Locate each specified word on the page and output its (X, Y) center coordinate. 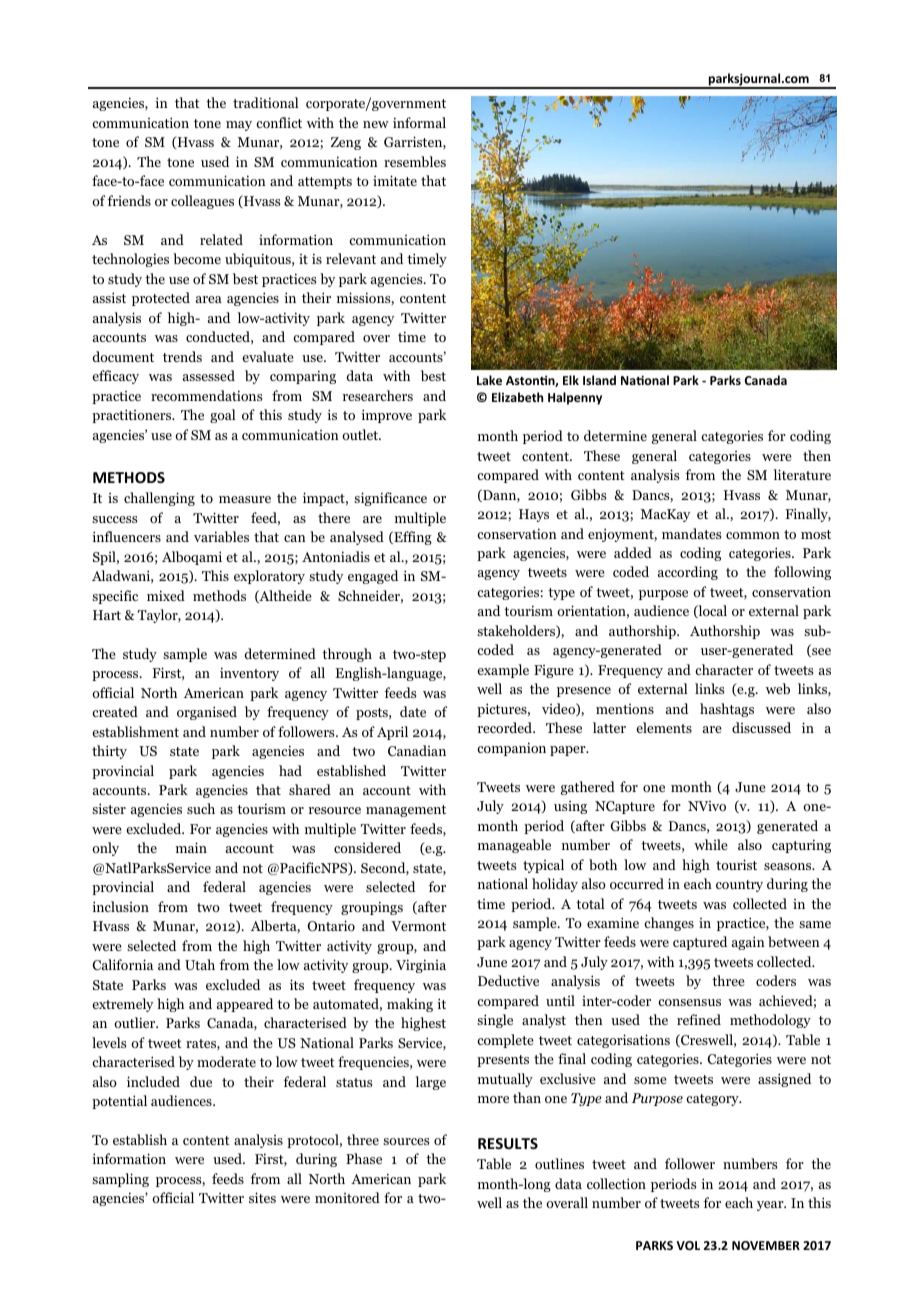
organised (207, 713)
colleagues (202, 202)
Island (599, 380)
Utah (200, 964)
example (503, 671)
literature (802, 474)
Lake (489, 380)
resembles (415, 161)
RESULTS (508, 1143)
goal (223, 416)
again (748, 943)
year (771, 1206)
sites (262, 1197)
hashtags (727, 710)
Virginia (421, 966)
